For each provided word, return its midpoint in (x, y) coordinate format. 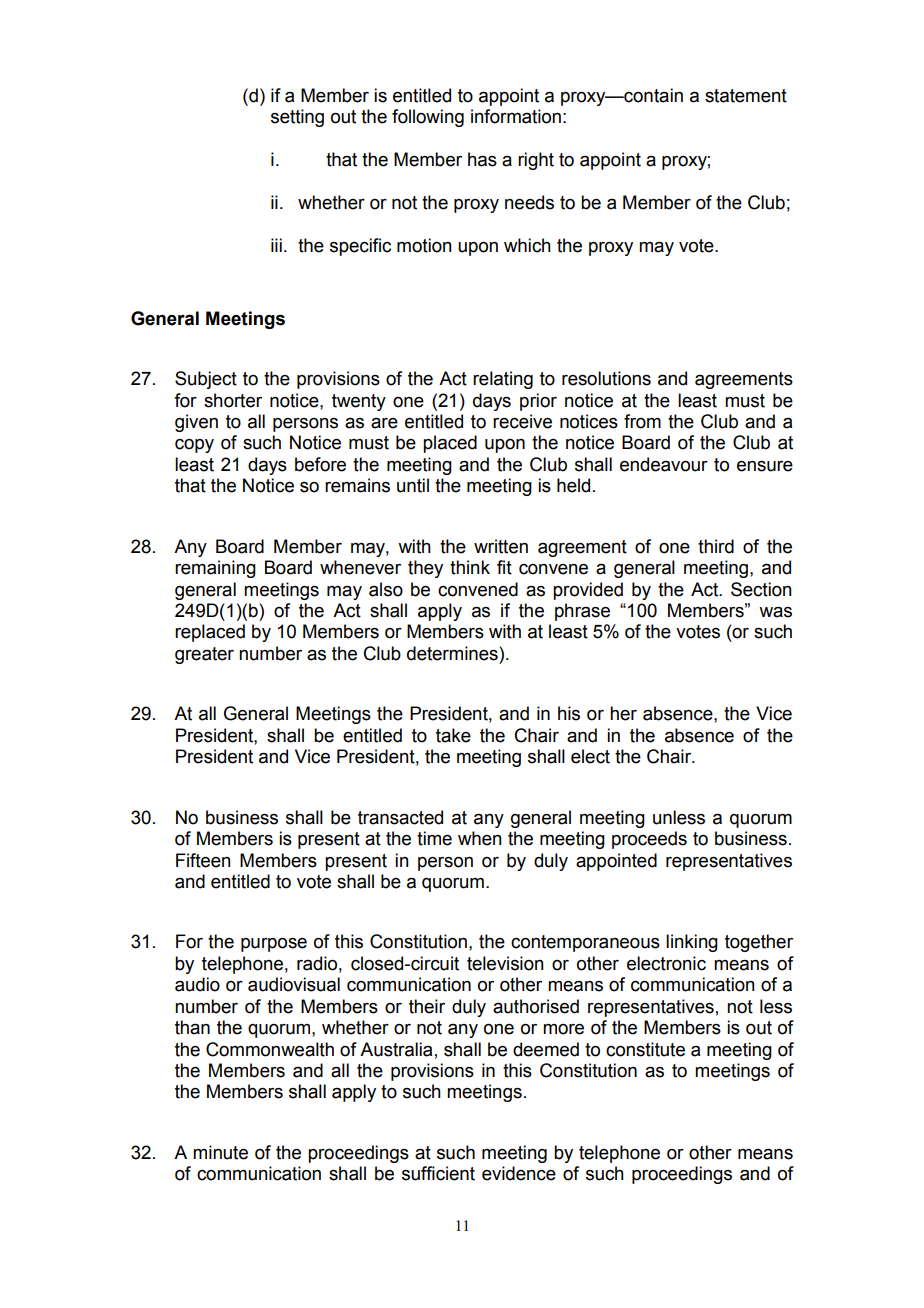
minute (220, 1152)
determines (453, 653)
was (775, 612)
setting (297, 118)
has (482, 159)
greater (204, 655)
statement (746, 96)
